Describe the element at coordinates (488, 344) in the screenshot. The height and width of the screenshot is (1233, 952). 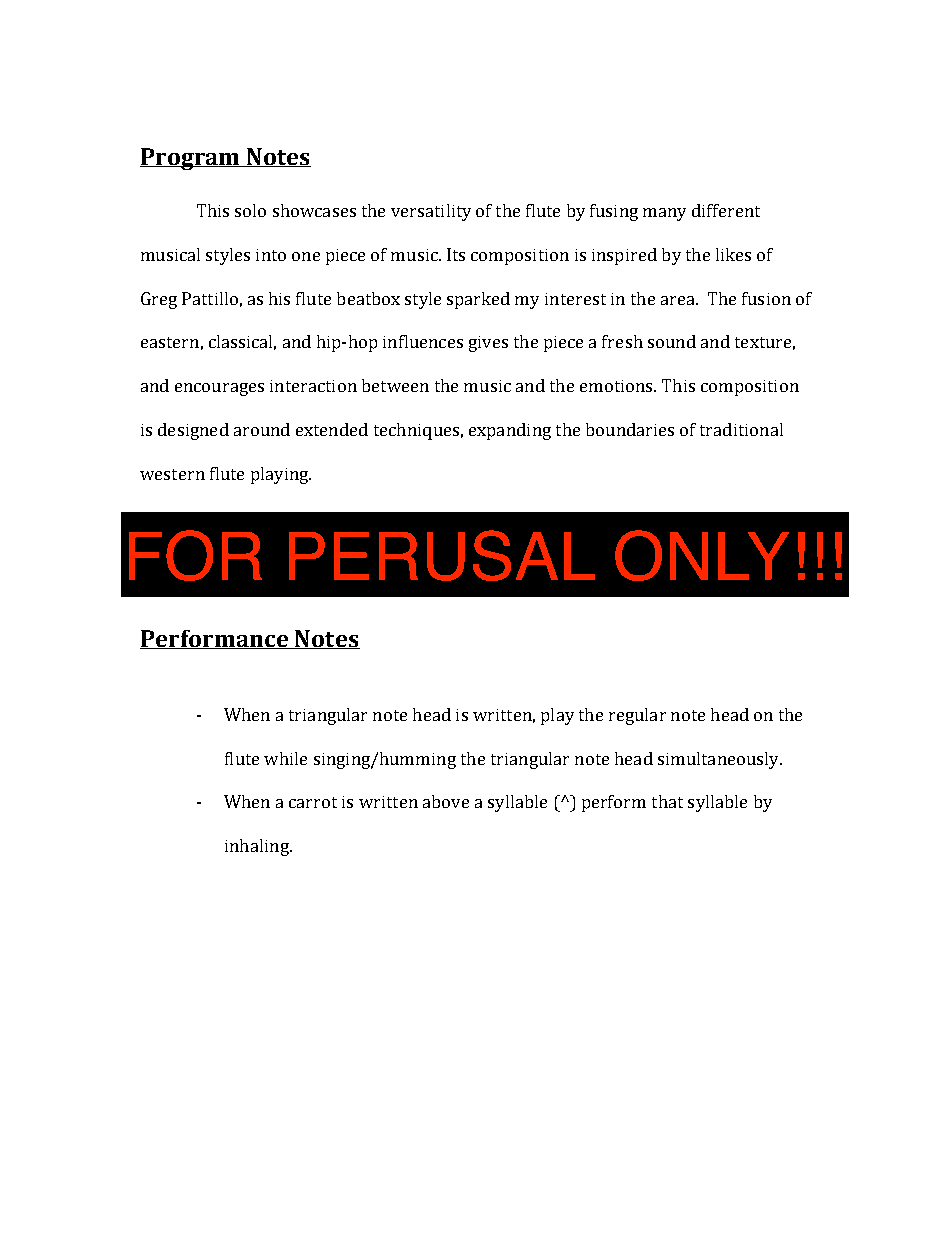
I see `gives` at that location.
